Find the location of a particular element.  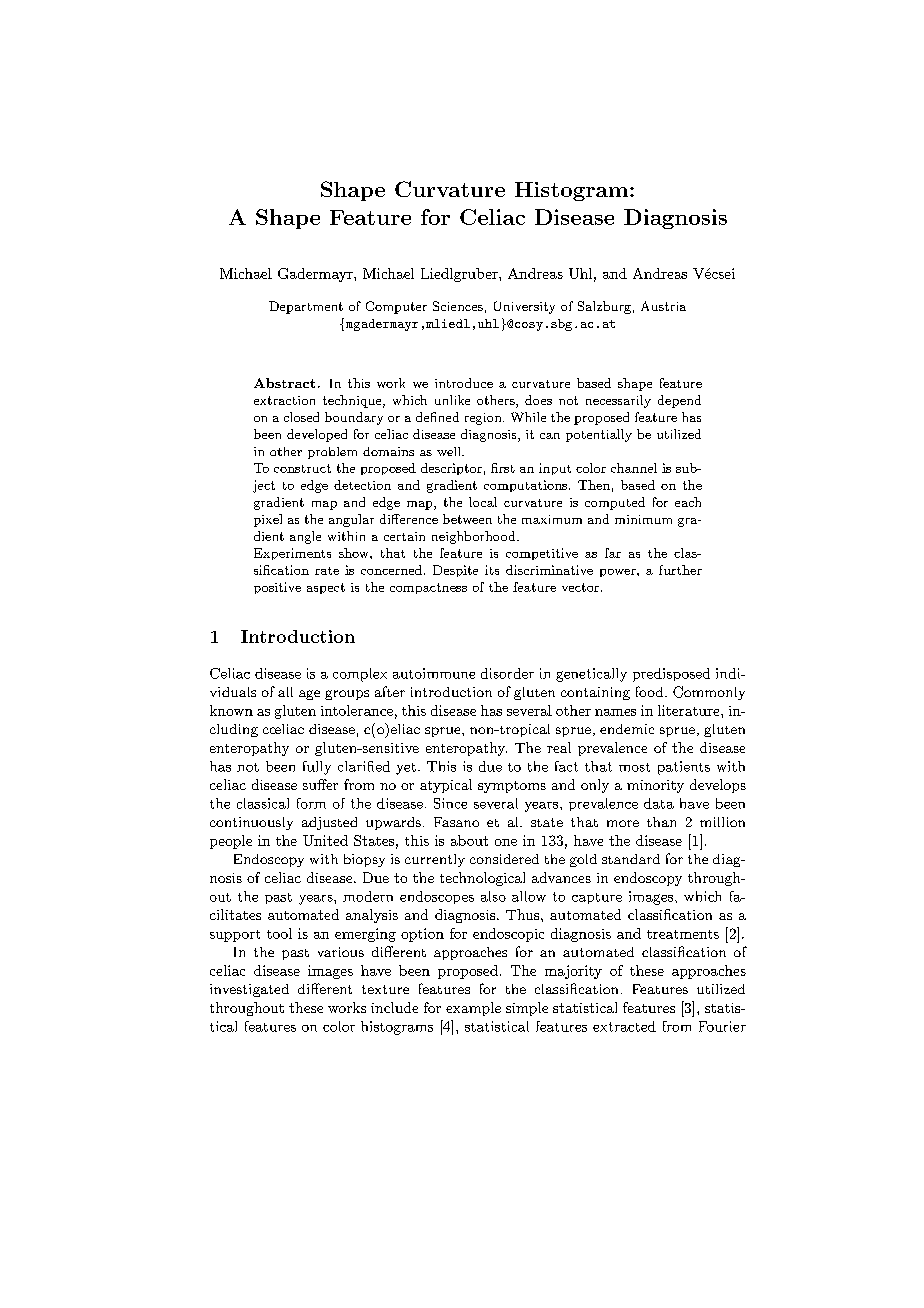

about is located at coordinates (469, 840).
